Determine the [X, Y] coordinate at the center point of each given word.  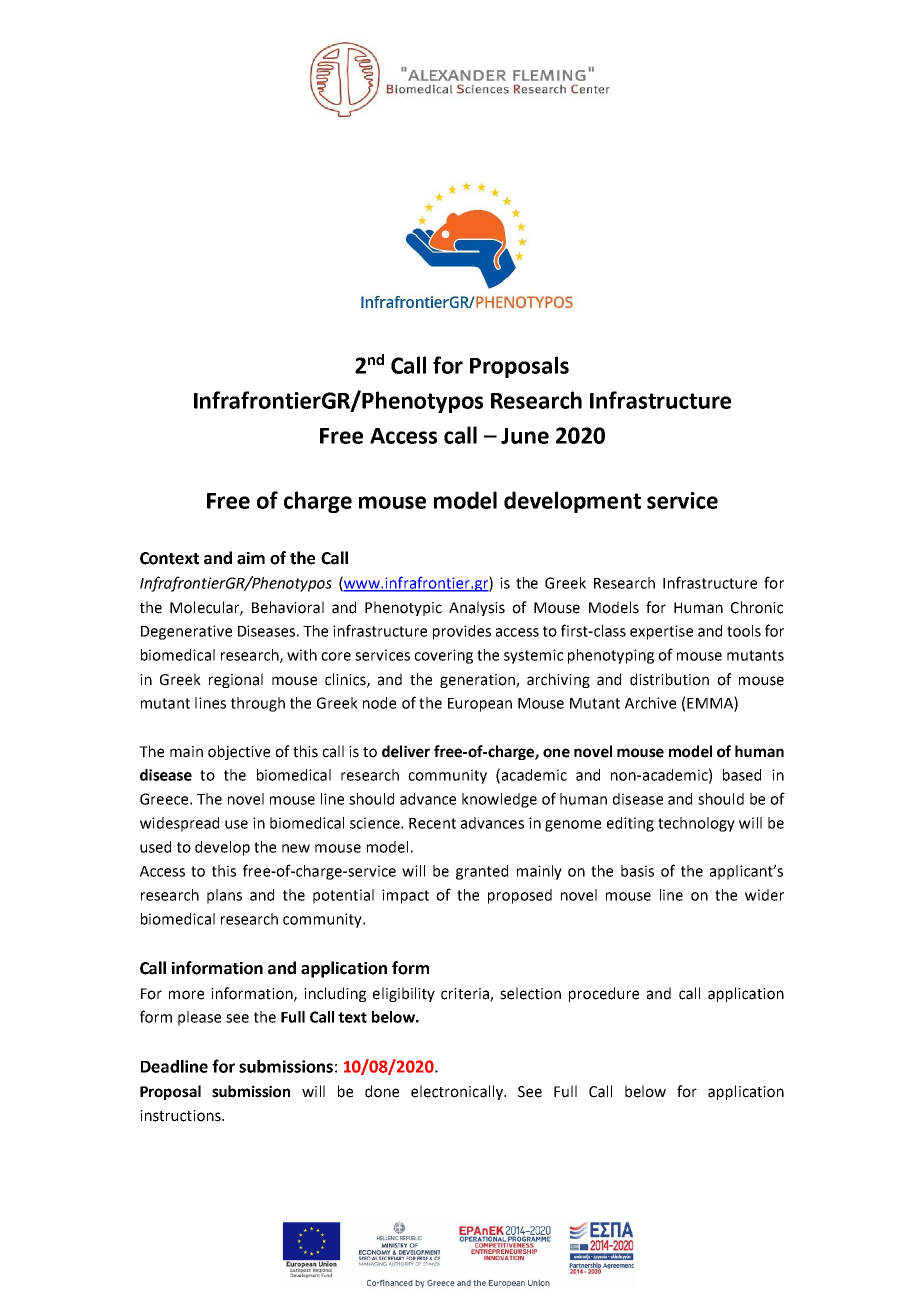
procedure [604, 994]
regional [236, 680]
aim [251, 558]
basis [637, 871]
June [525, 436]
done [382, 1091]
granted [482, 872]
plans [224, 896]
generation [478, 681]
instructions [181, 1116]
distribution [669, 679]
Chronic [757, 607]
